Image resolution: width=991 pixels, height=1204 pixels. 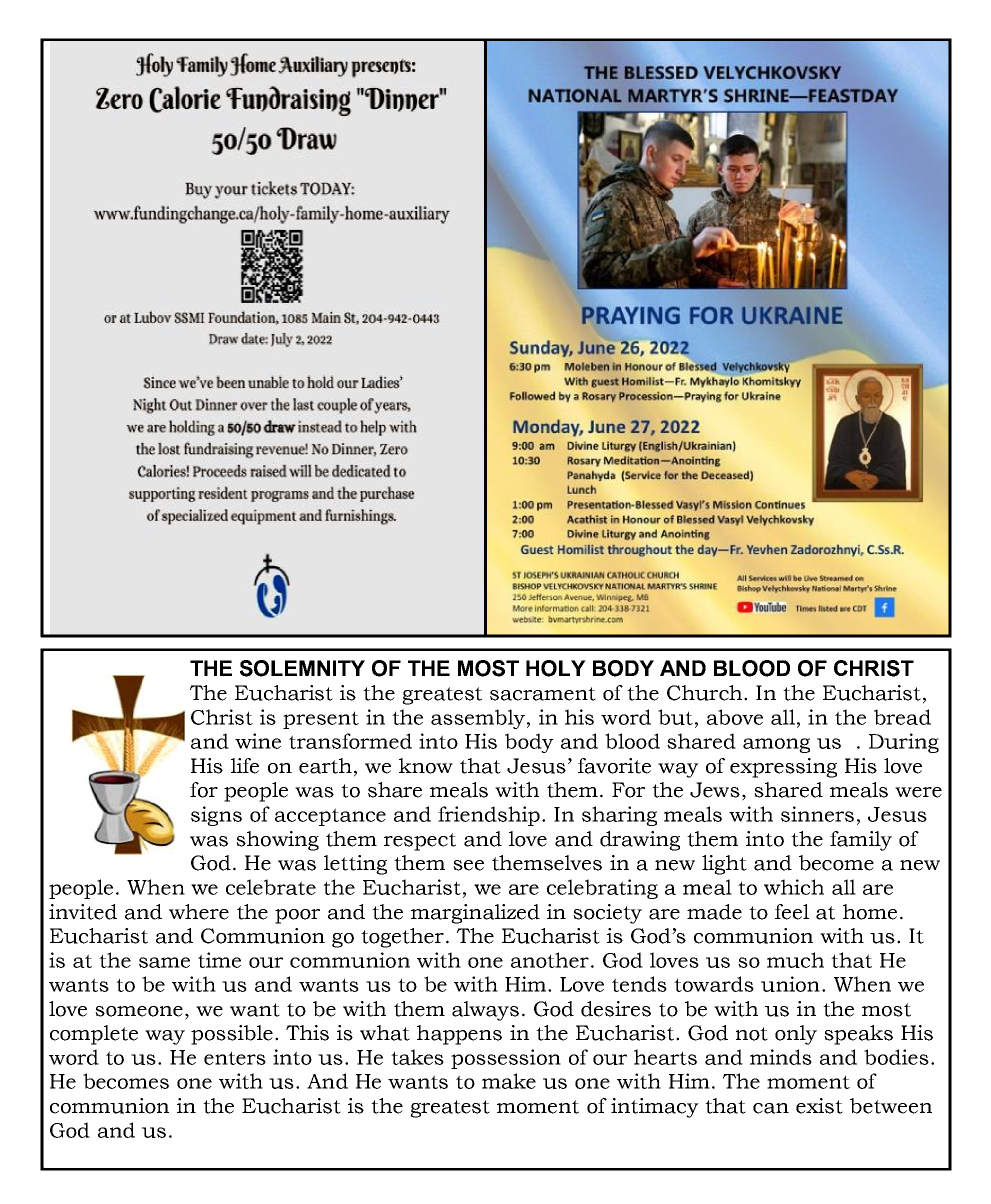 What do you see at coordinates (509, 1081) in the page?
I see `make` at bounding box center [509, 1081].
